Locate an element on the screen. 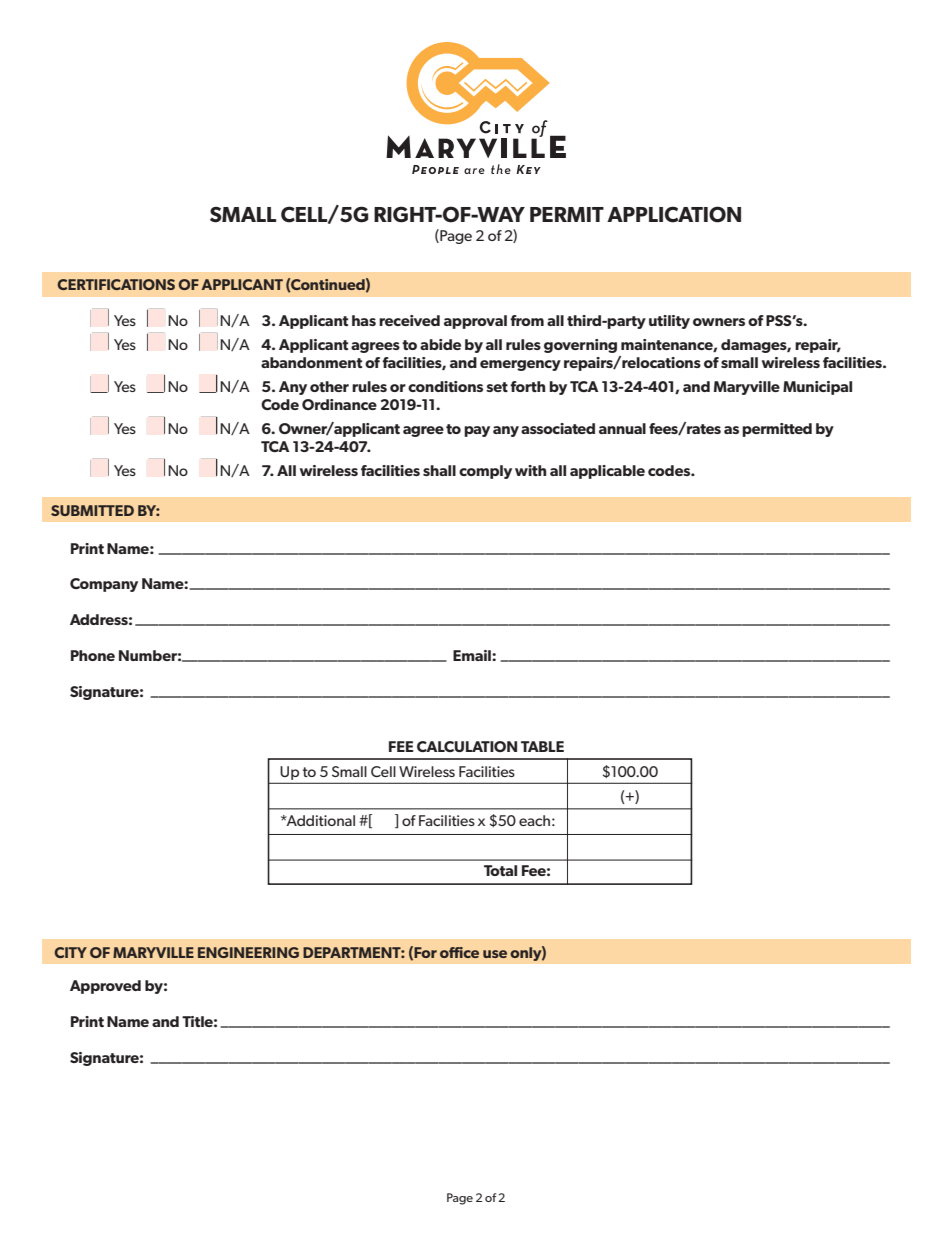 The width and height of the screenshot is (952, 1233). Phone is located at coordinates (93, 655).
